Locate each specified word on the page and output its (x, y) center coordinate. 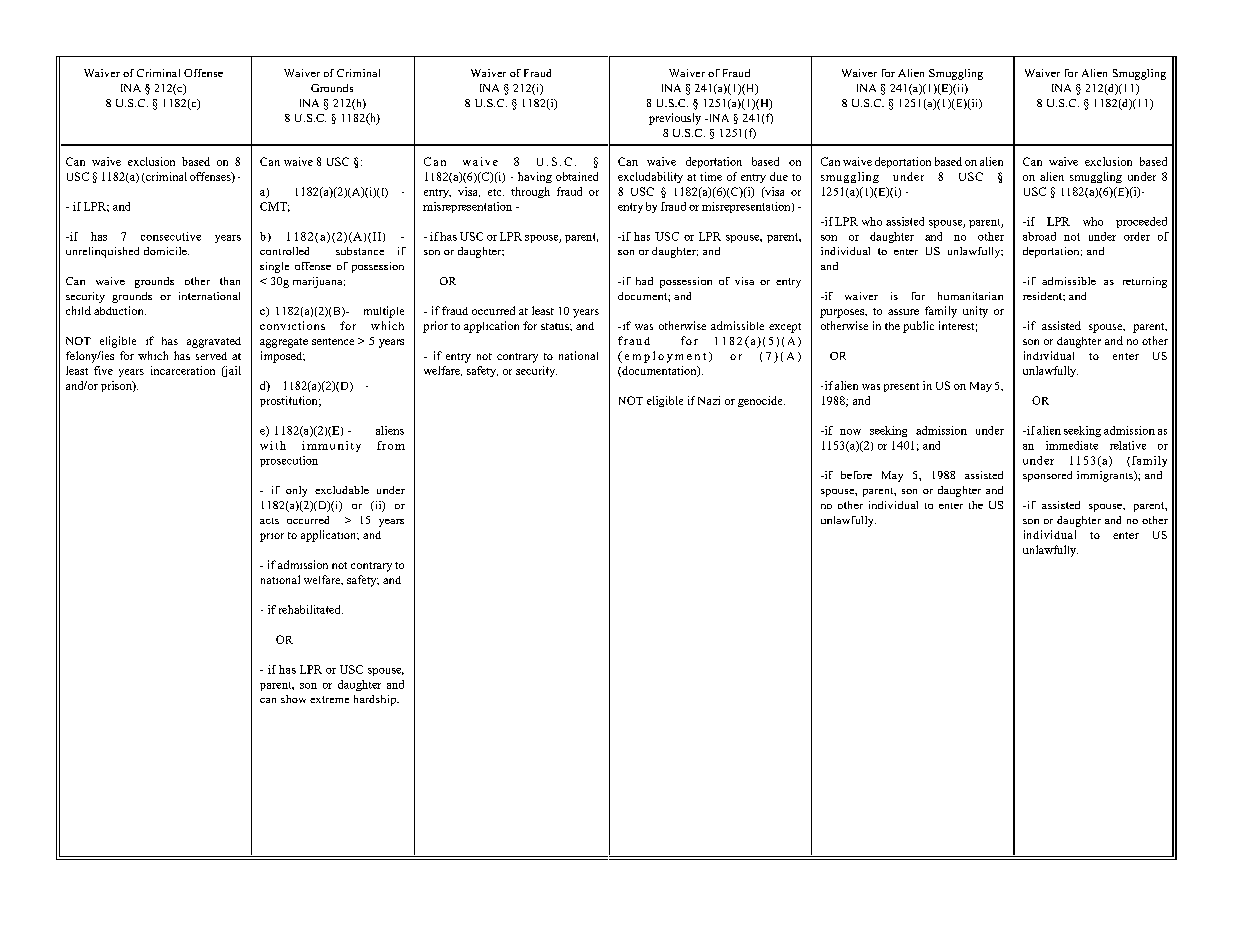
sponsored (1047, 476)
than (230, 281)
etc (496, 192)
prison (117, 386)
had (644, 281)
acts (269, 521)
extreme (329, 699)
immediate (1072, 445)
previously (675, 119)
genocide (761, 401)
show (293, 699)
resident (1043, 296)
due (779, 176)
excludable (342, 490)
